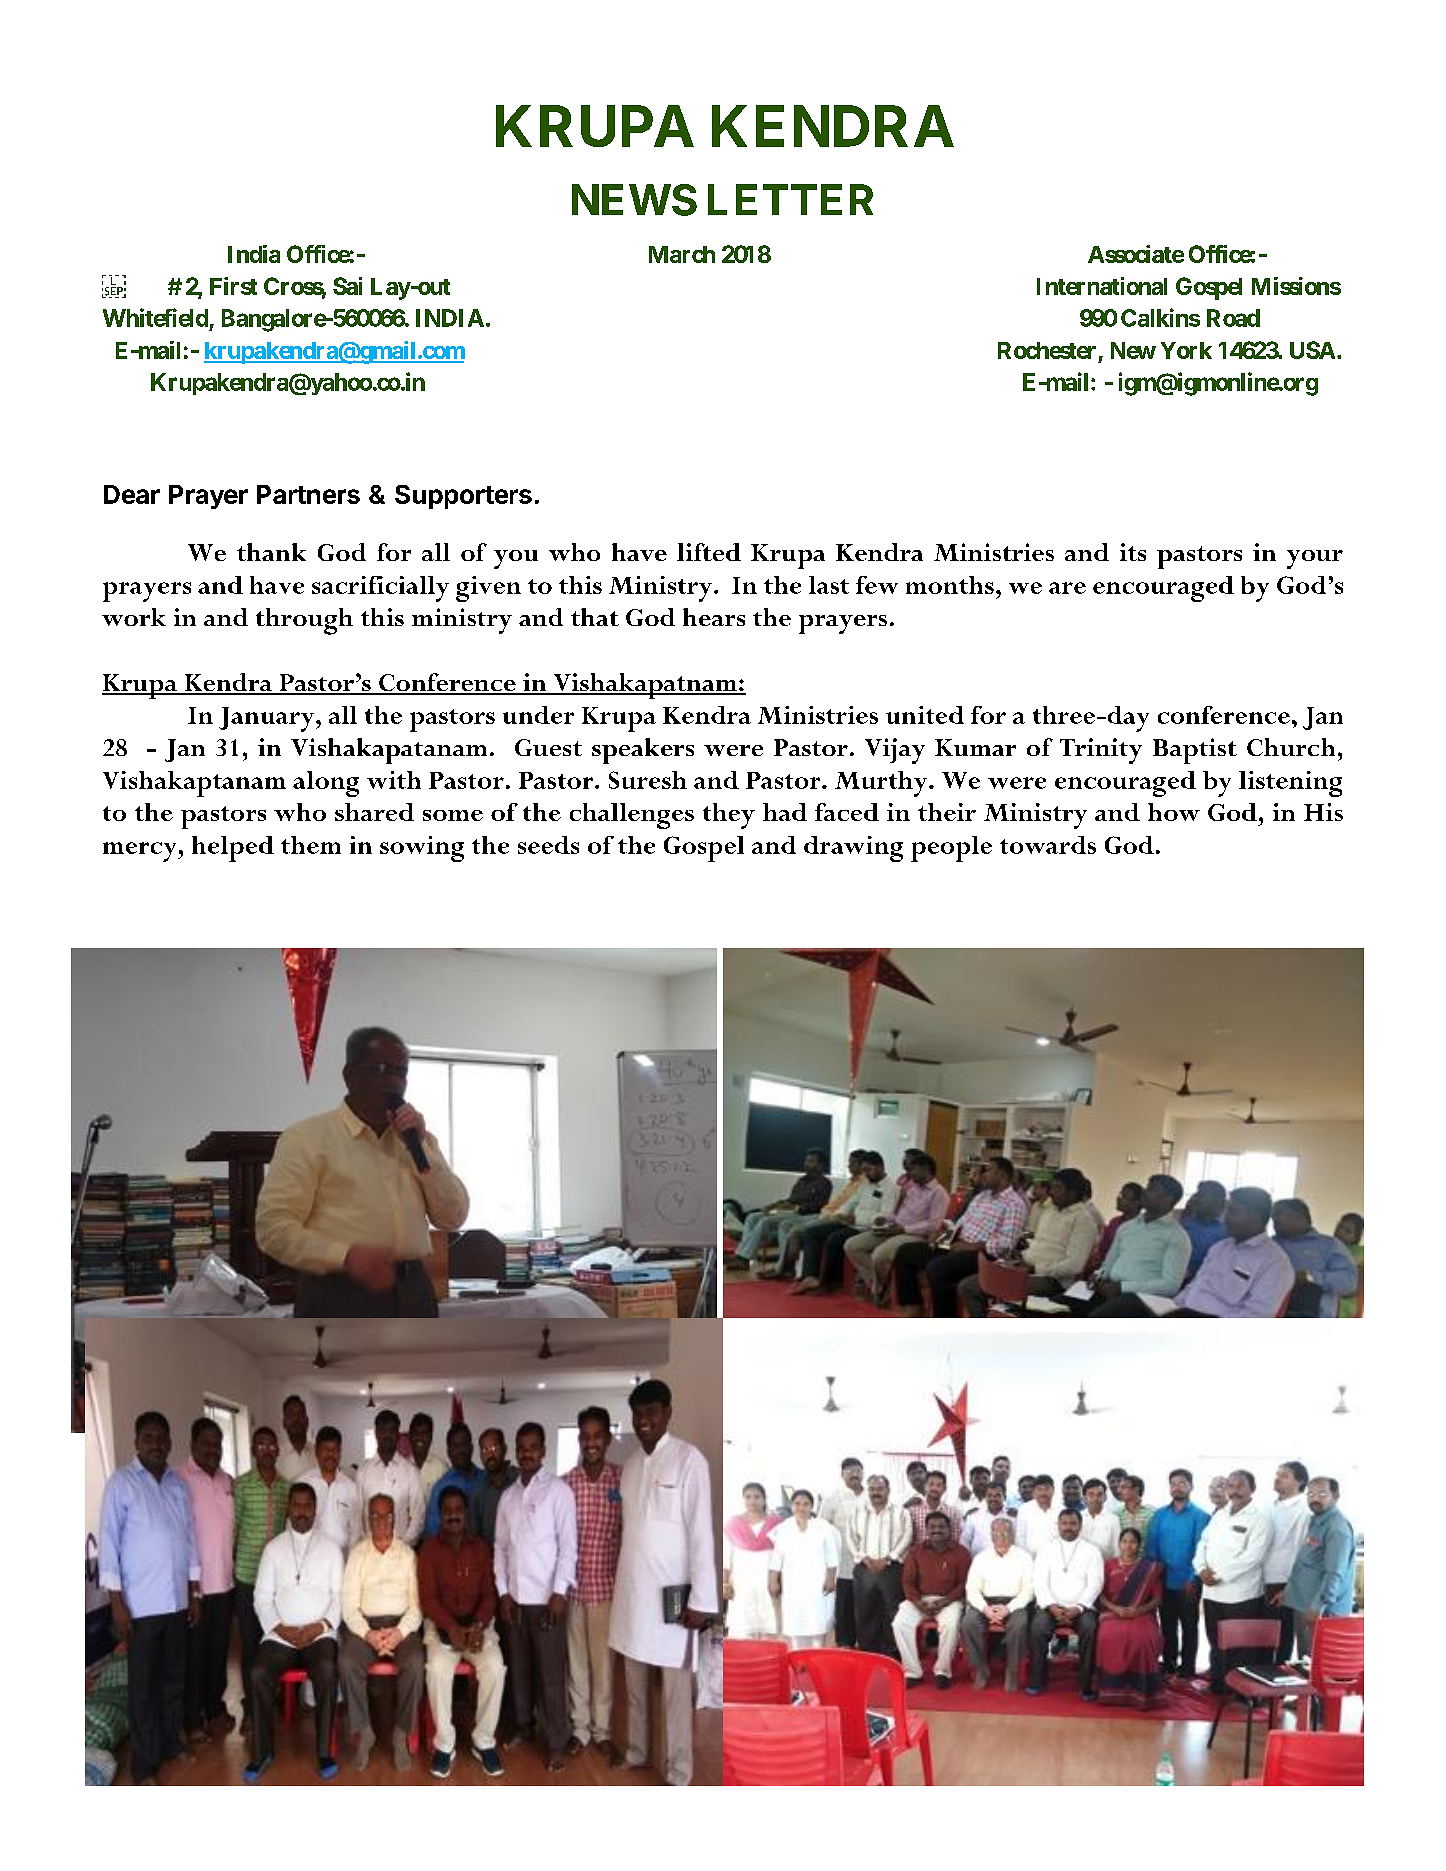 The height and width of the document is (1871, 1446). I want to click on Partners, so click(308, 494).
